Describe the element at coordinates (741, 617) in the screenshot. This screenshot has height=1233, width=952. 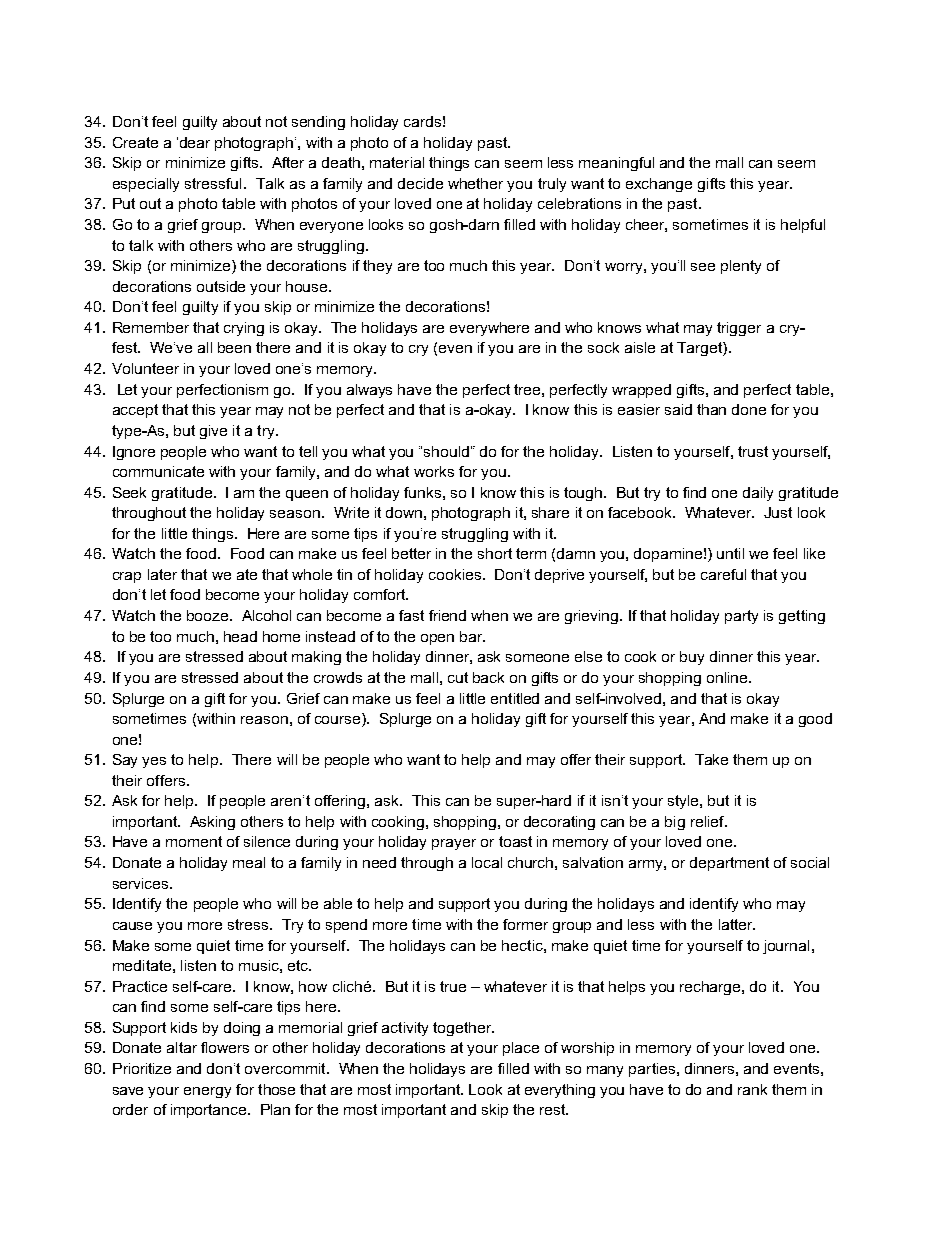
I see `party` at that location.
